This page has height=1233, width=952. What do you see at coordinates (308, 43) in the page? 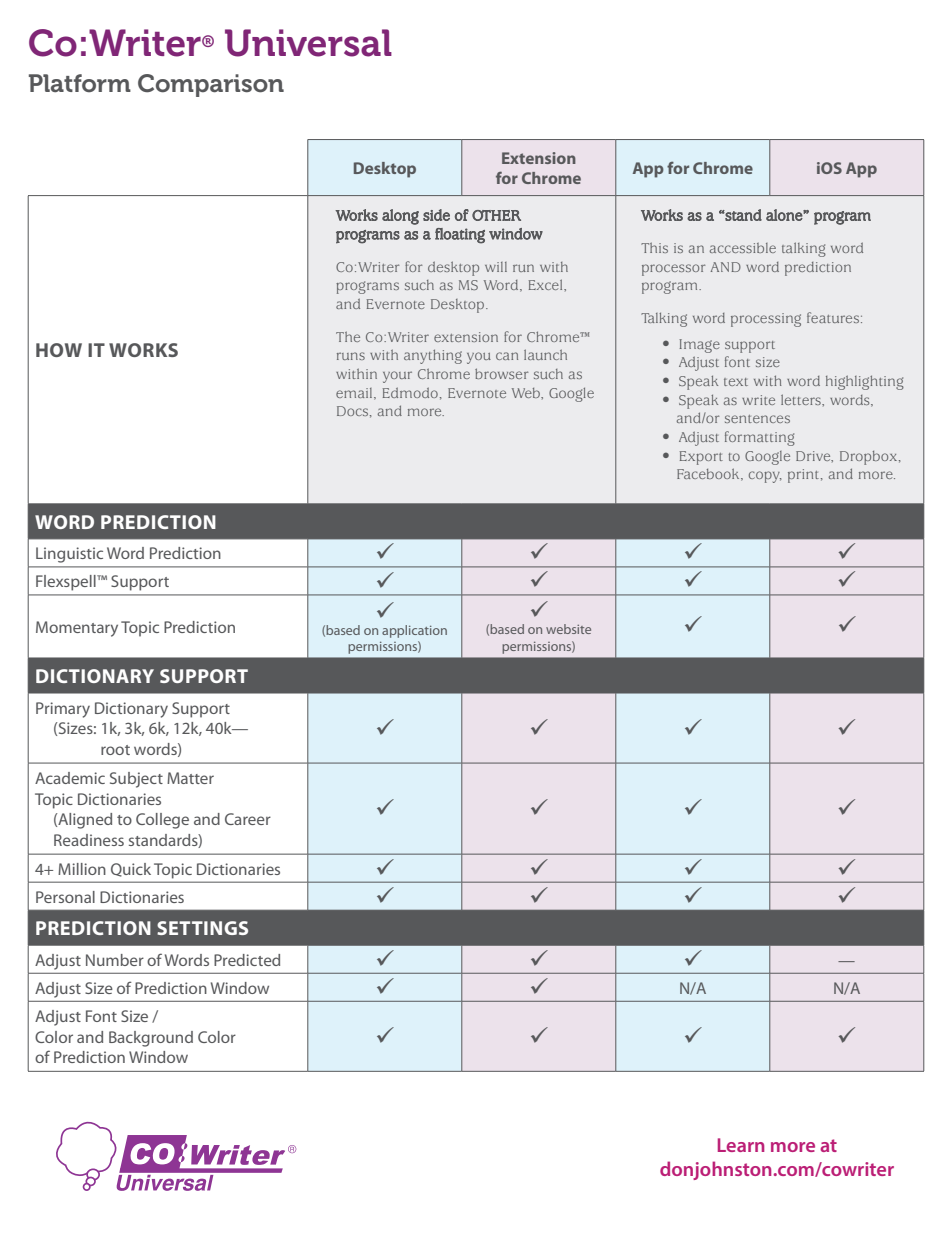
I see `Universal` at bounding box center [308, 43].
